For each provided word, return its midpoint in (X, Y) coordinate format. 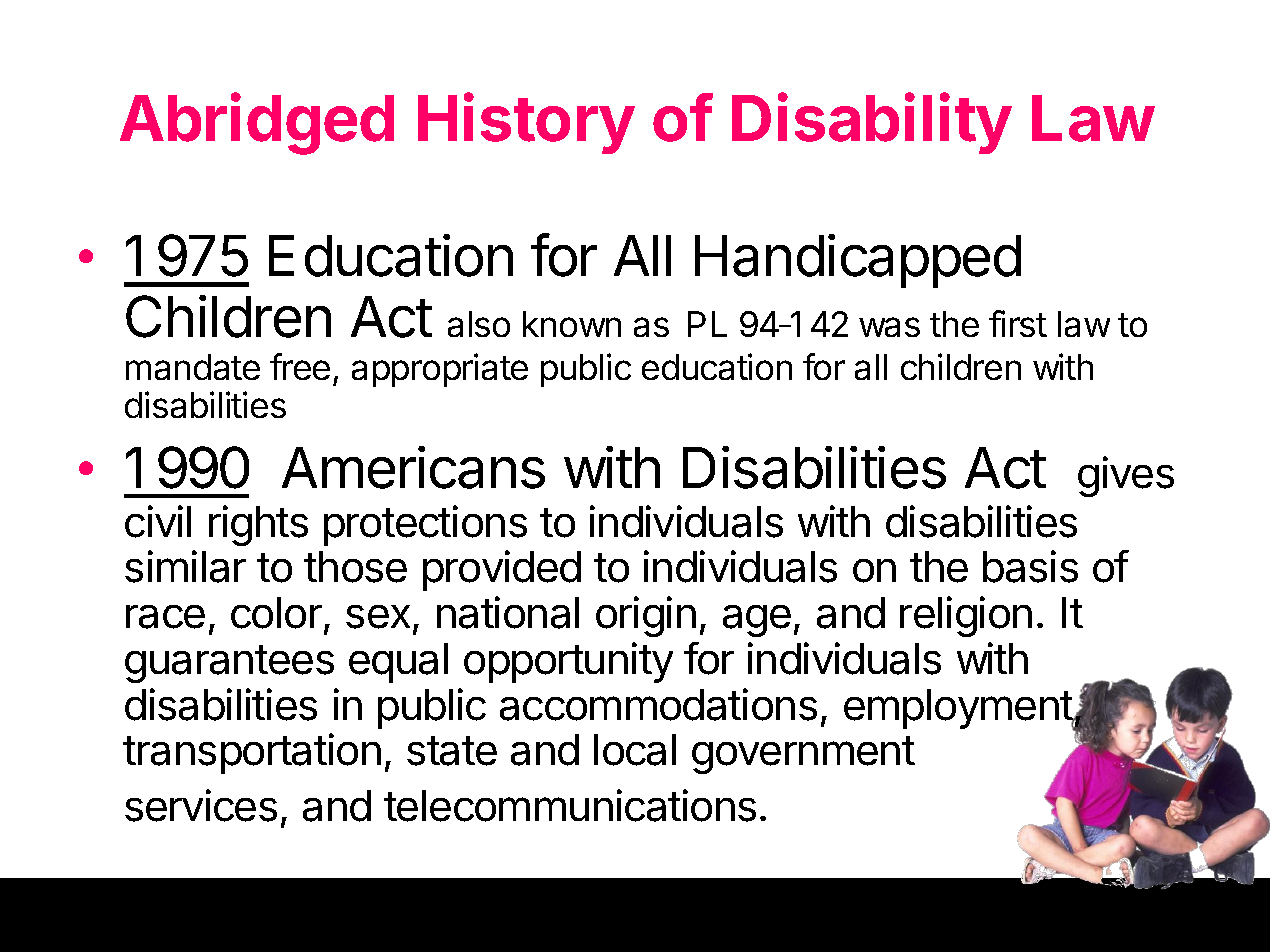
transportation (252, 753)
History (526, 123)
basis (1030, 566)
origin (646, 616)
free (300, 366)
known (572, 324)
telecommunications (570, 805)
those (355, 567)
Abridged (257, 124)
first (1018, 323)
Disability (872, 123)
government (803, 755)
